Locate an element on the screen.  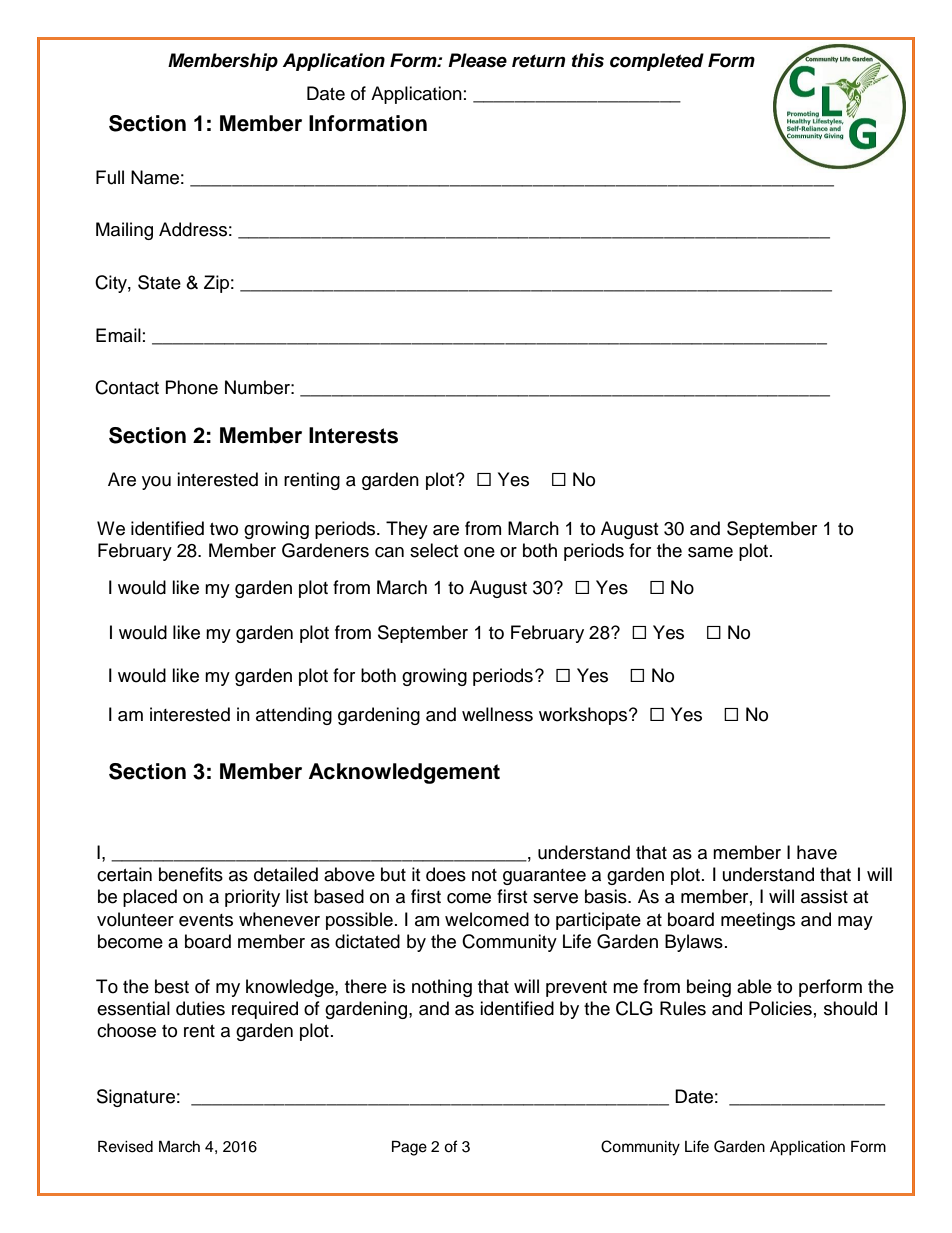
Page is located at coordinates (409, 1148).
